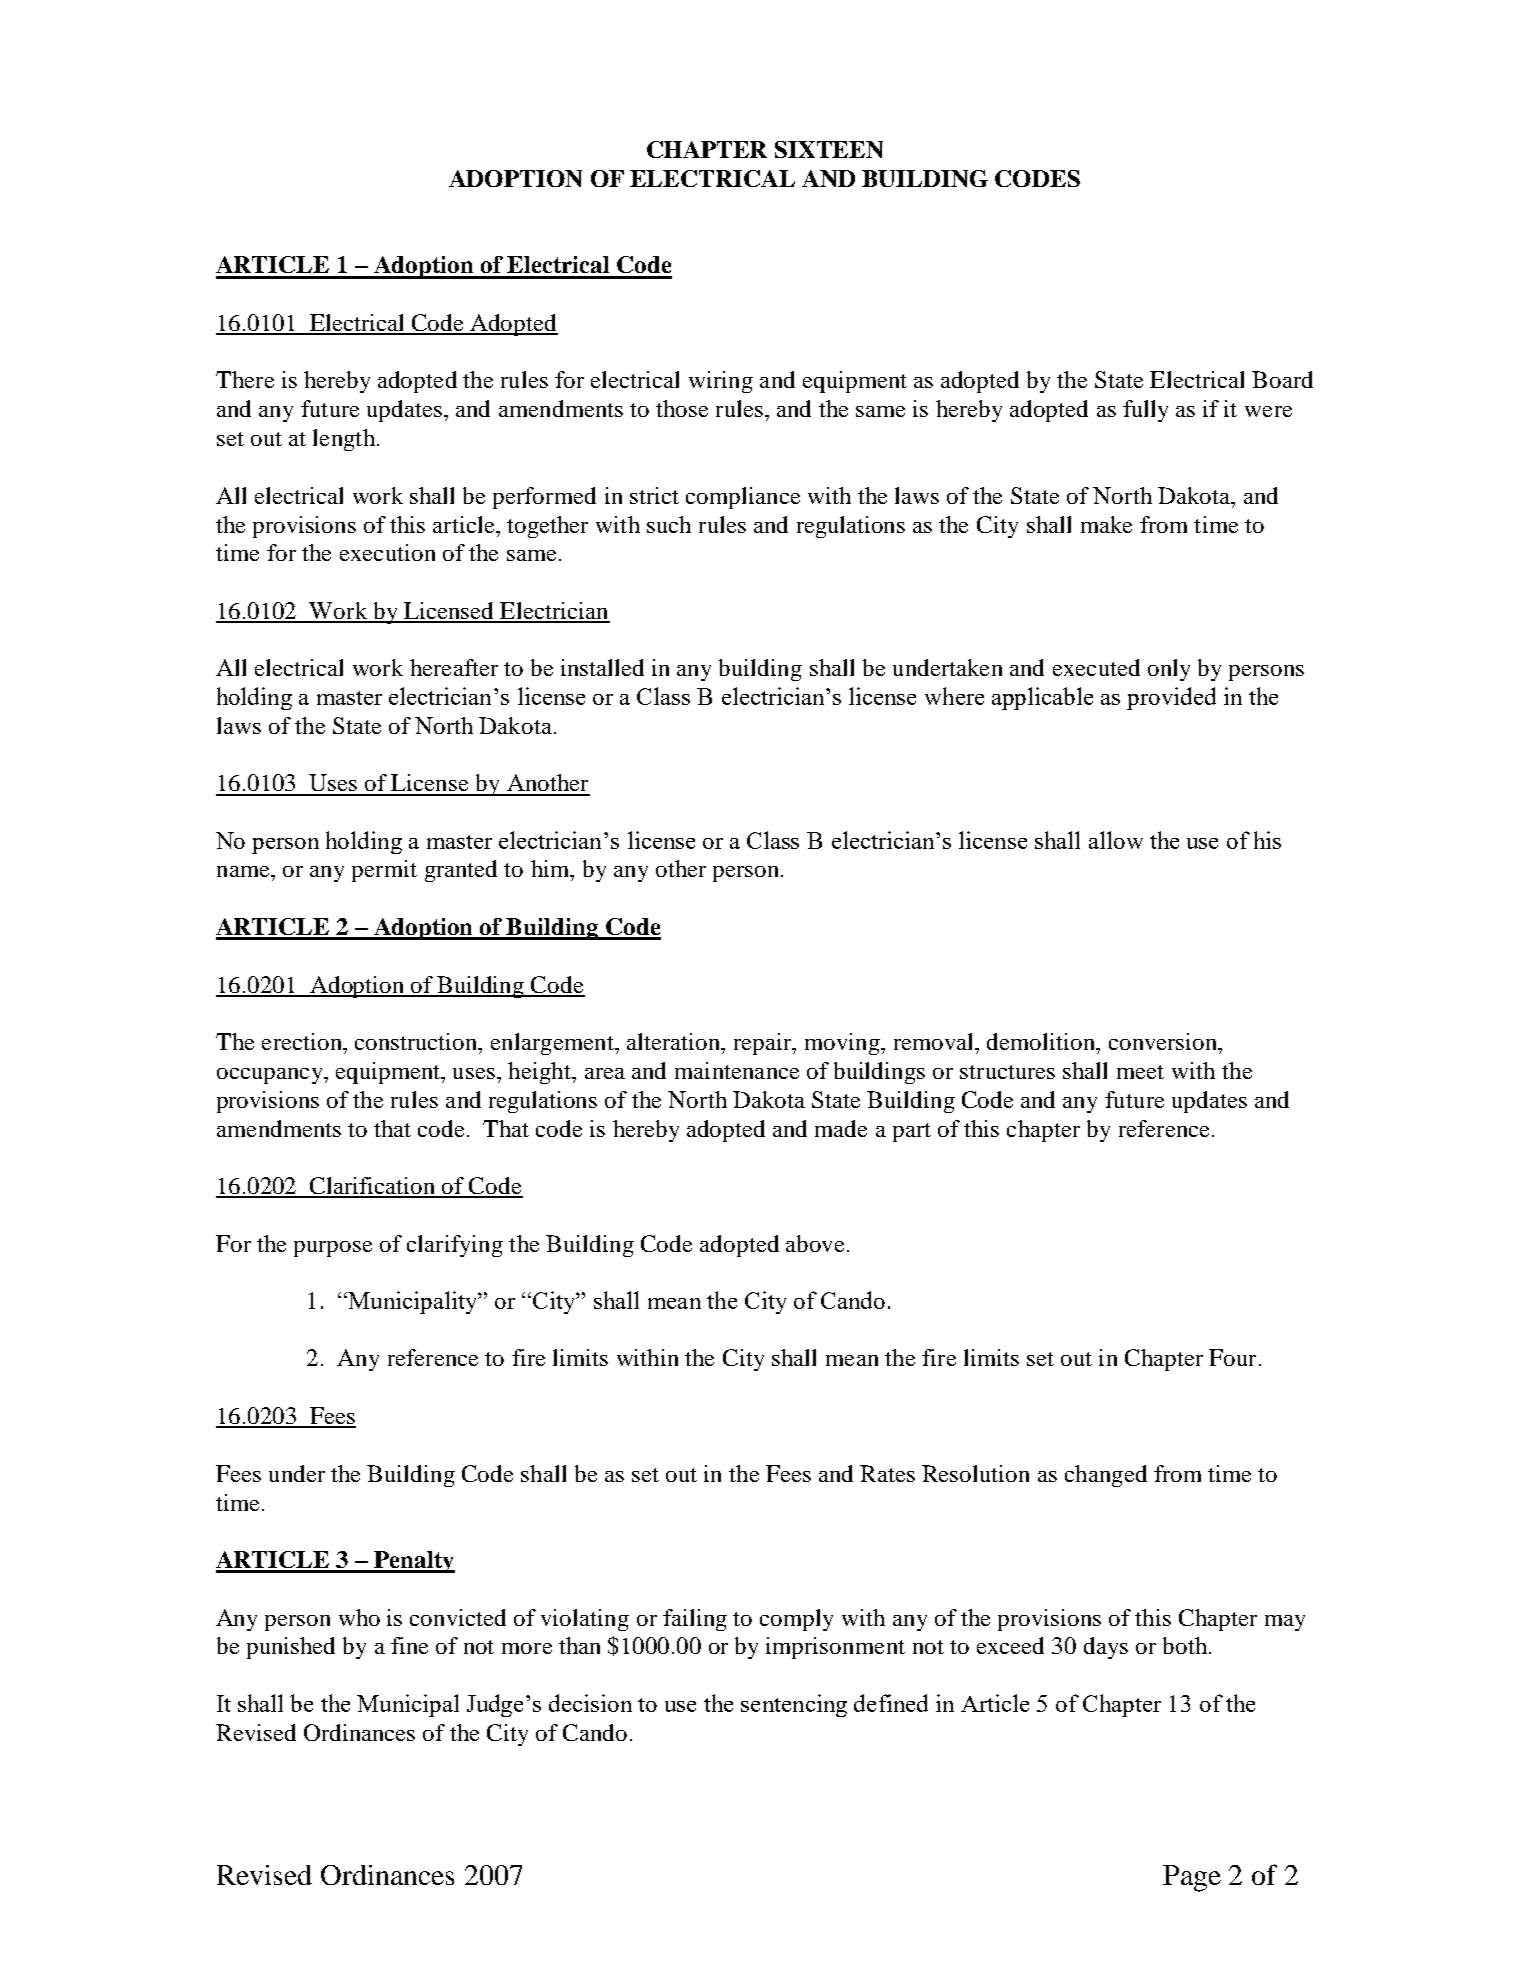 The image size is (1531, 1981). Describe the element at coordinates (887, 1473) in the image. I see `Rates` at that location.
